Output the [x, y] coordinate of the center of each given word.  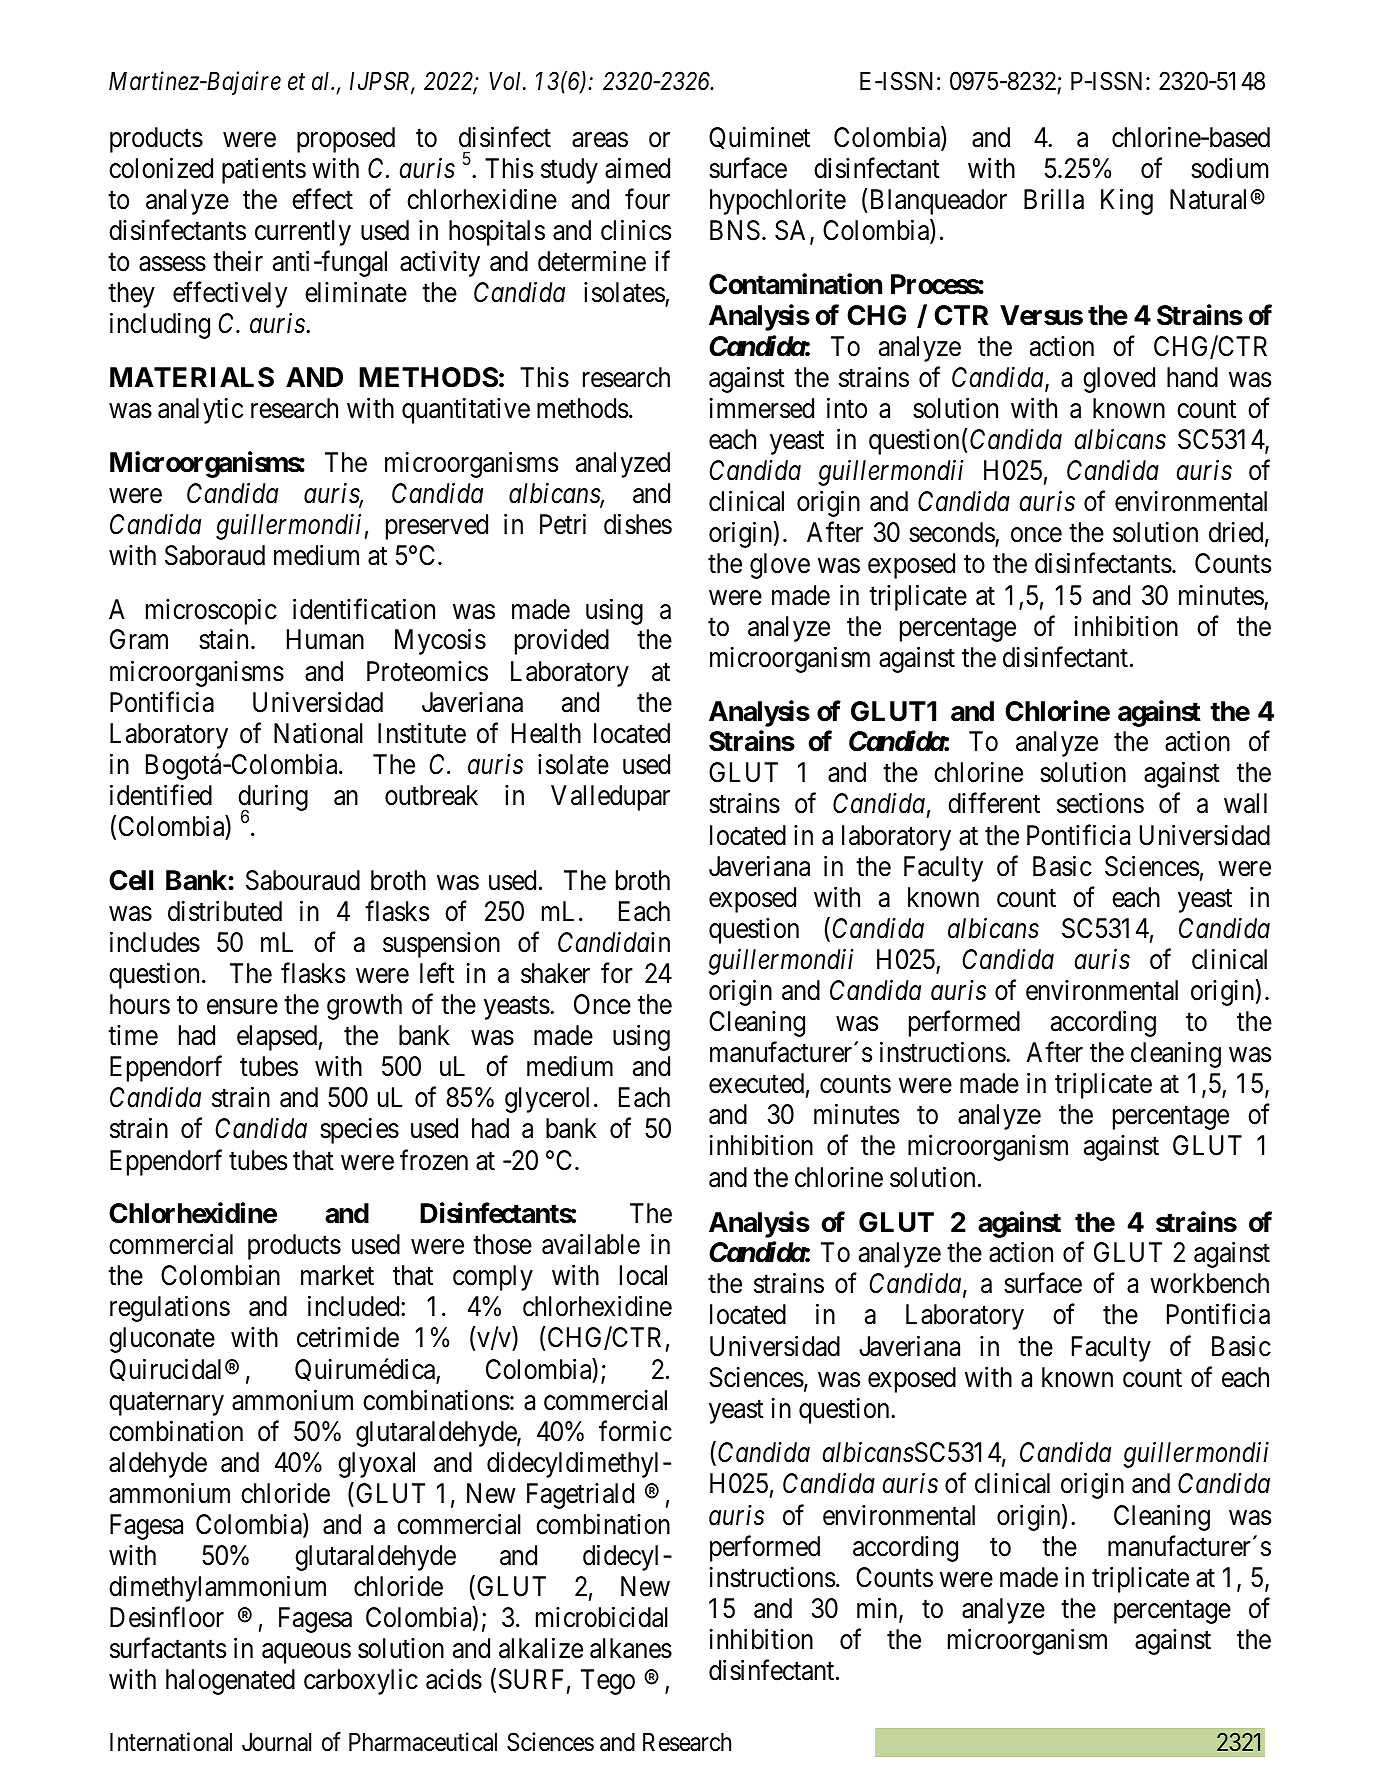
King [1127, 202]
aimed [637, 168]
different [994, 803]
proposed [346, 140]
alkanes [631, 1648]
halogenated [230, 1682]
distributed [225, 911]
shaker [555, 973]
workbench [1209, 1283]
